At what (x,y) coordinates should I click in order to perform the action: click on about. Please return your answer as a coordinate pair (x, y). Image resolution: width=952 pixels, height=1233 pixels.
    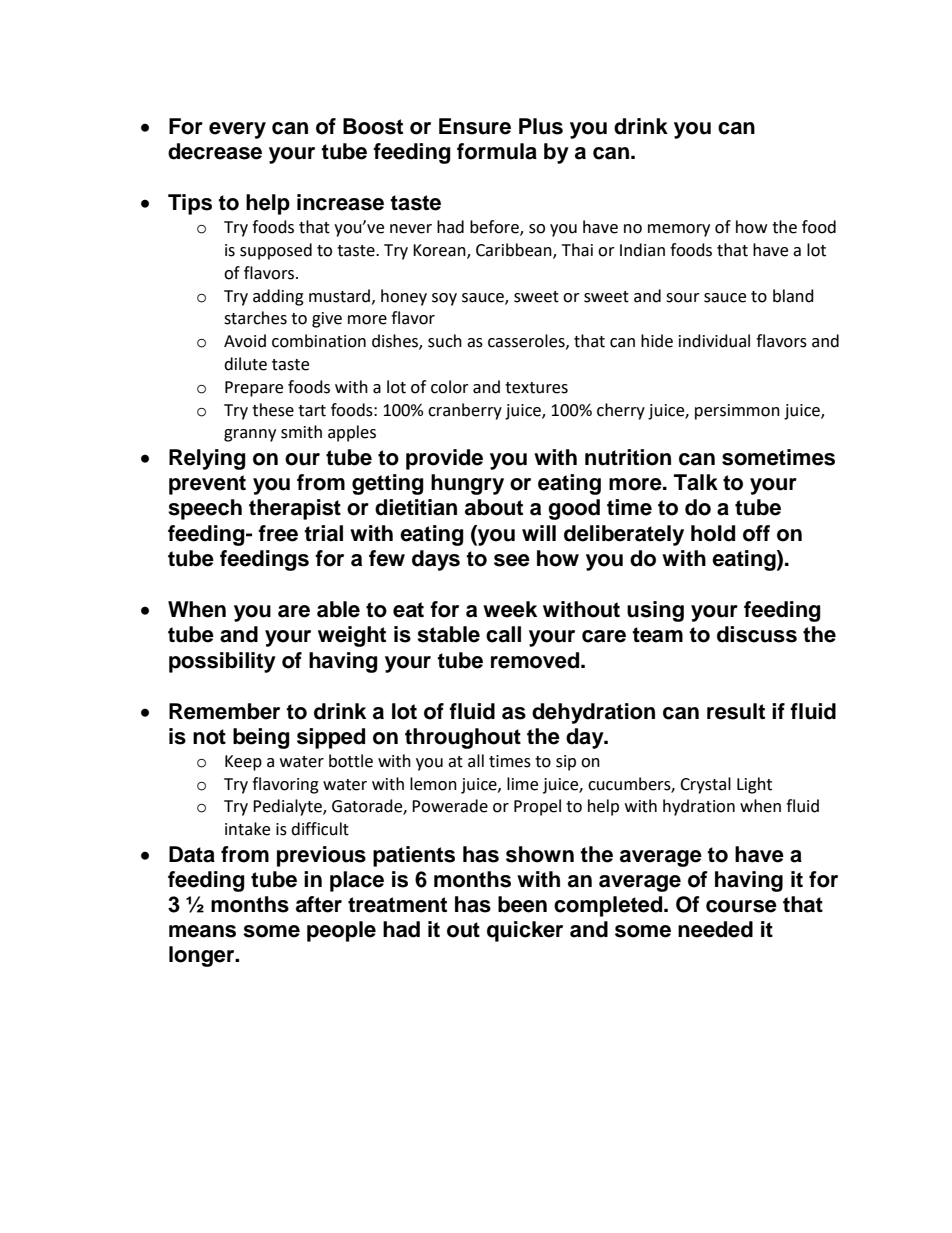
    Looking at the image, I should click on (494, 507).
